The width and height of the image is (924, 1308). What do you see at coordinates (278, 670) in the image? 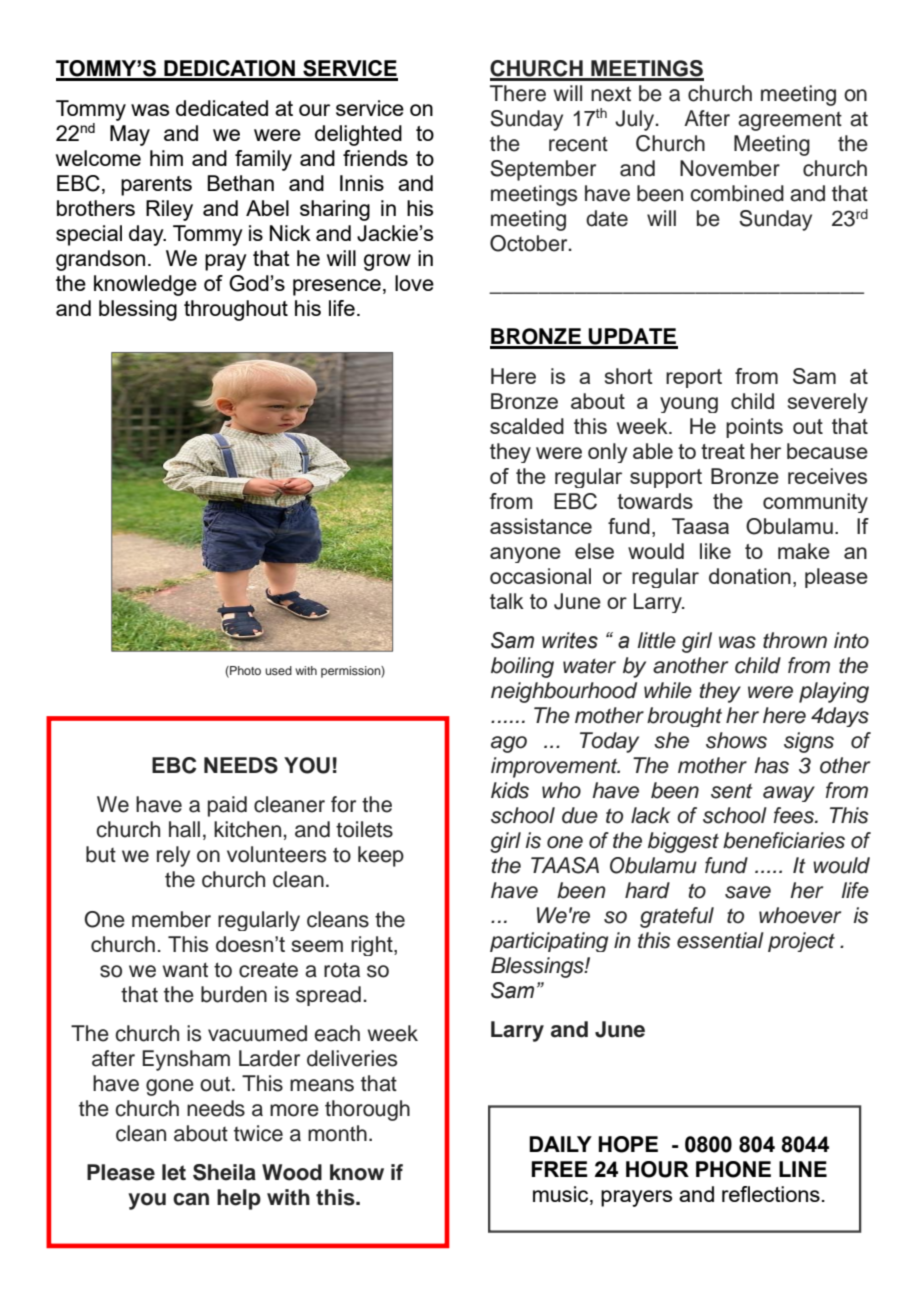
I see `used` at bounding box center [278, 670].
